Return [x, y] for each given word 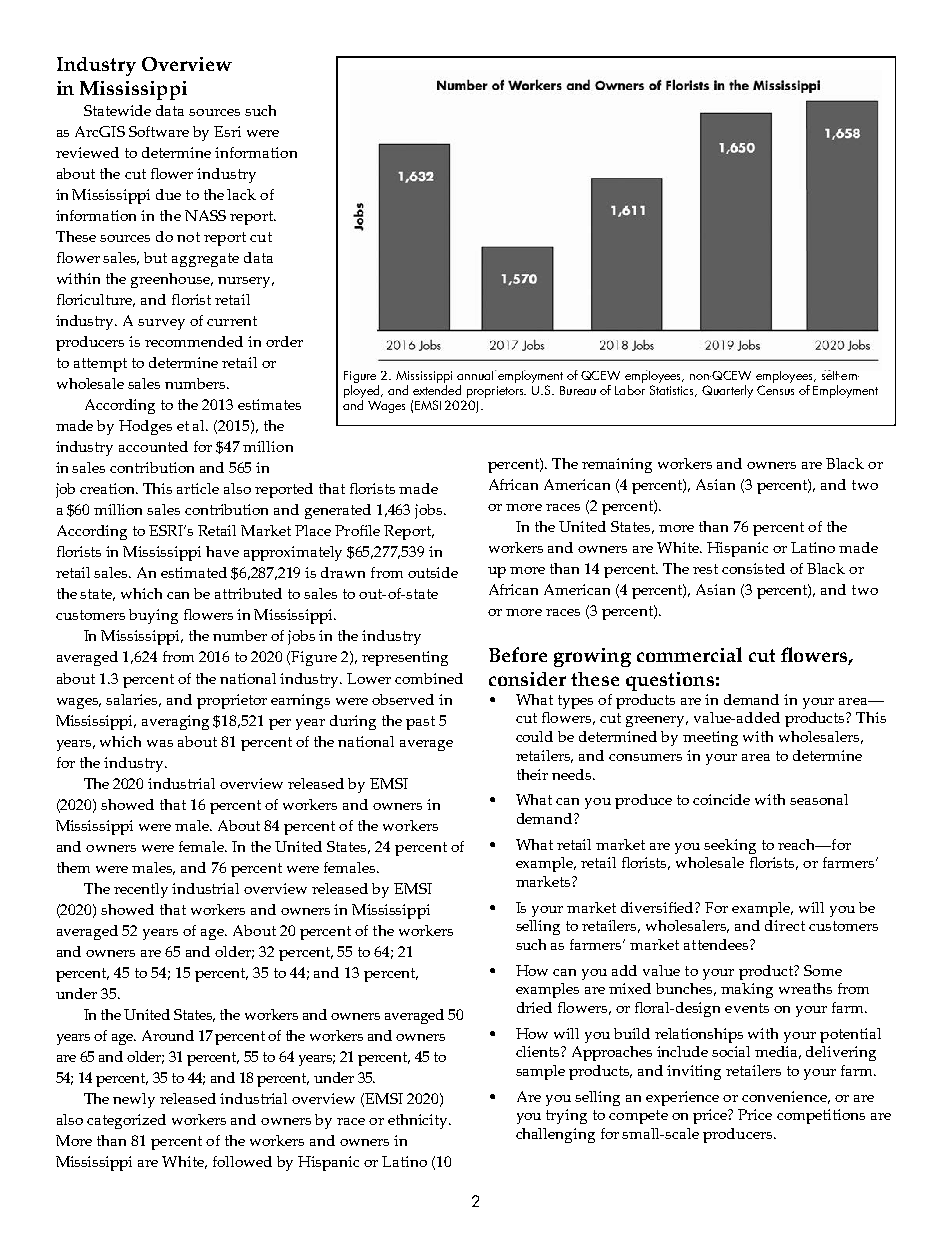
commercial [689, 654]
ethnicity [419, 1121]
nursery [246, 282]
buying [153, 616]
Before [518, 654]
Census [775, 390]
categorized [126, 1121]
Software [159, 131]
